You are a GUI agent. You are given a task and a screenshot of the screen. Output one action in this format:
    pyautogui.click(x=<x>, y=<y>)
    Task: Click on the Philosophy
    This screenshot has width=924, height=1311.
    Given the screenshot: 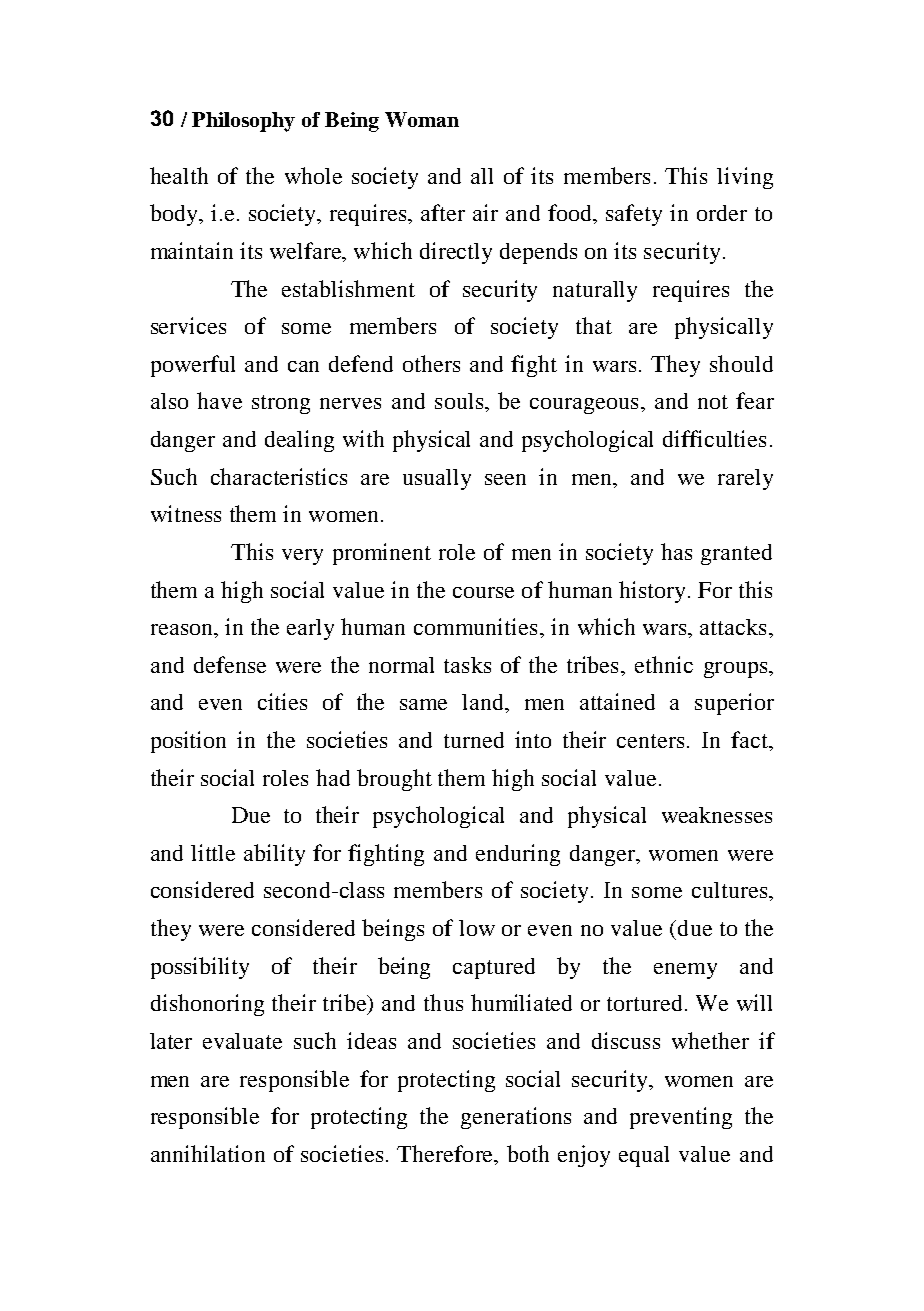 What is the action you would take?
    pyautogui.click(x=243, y=122)
